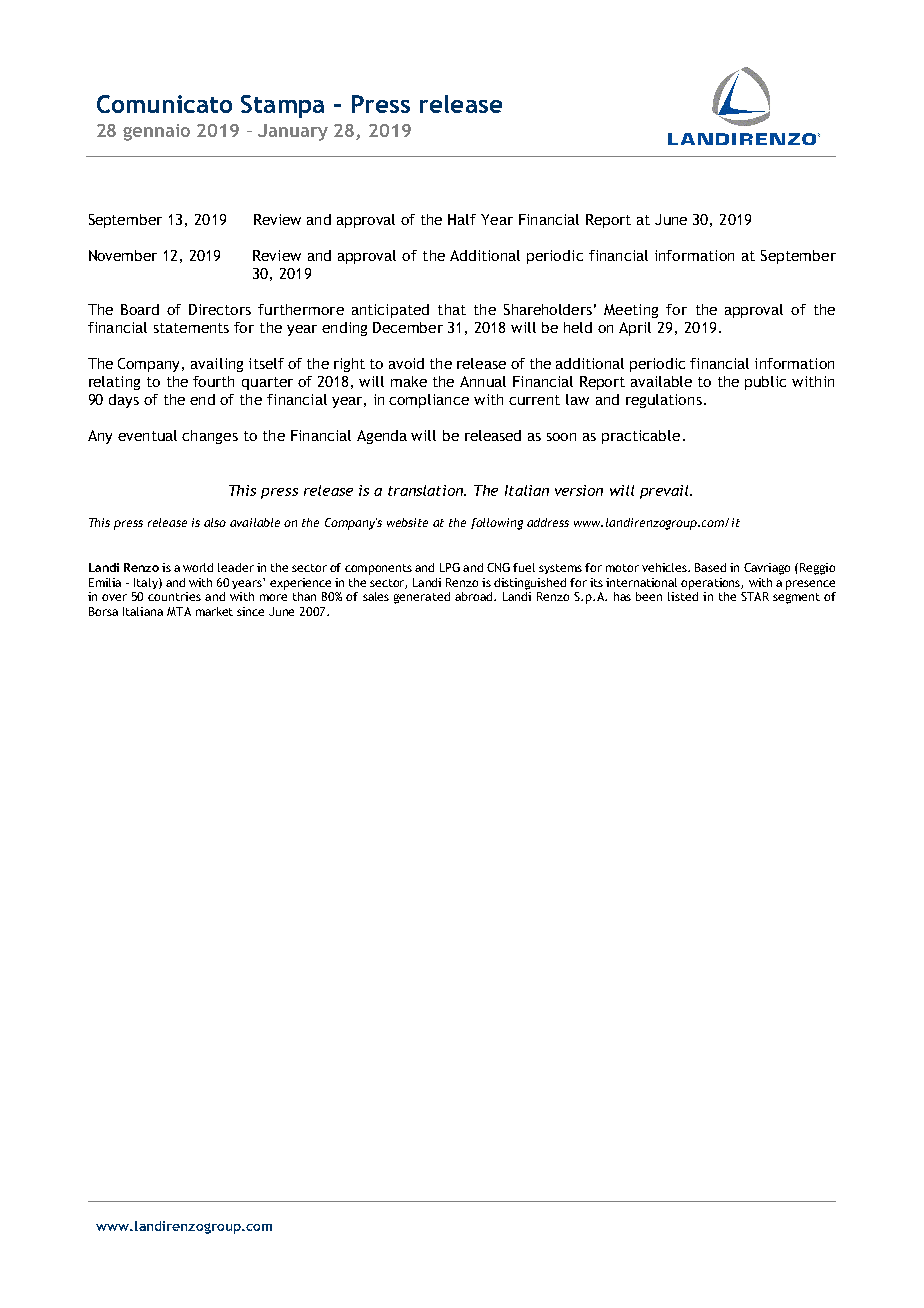 Image resolution: width=924 pixels, height=1308 pixels. I want to click on that, so click(452, 309).
